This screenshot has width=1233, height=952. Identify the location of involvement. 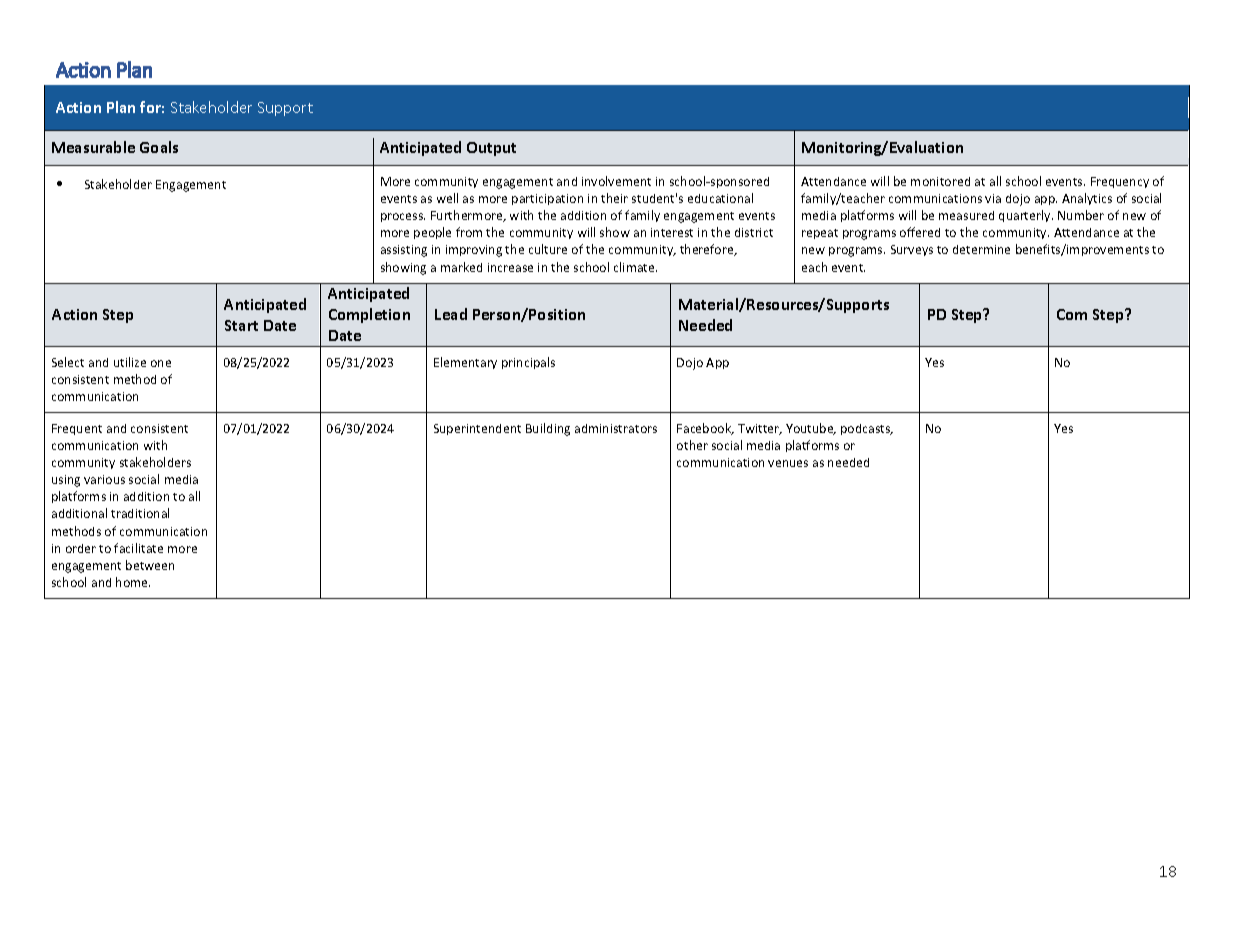
(616, 181).
